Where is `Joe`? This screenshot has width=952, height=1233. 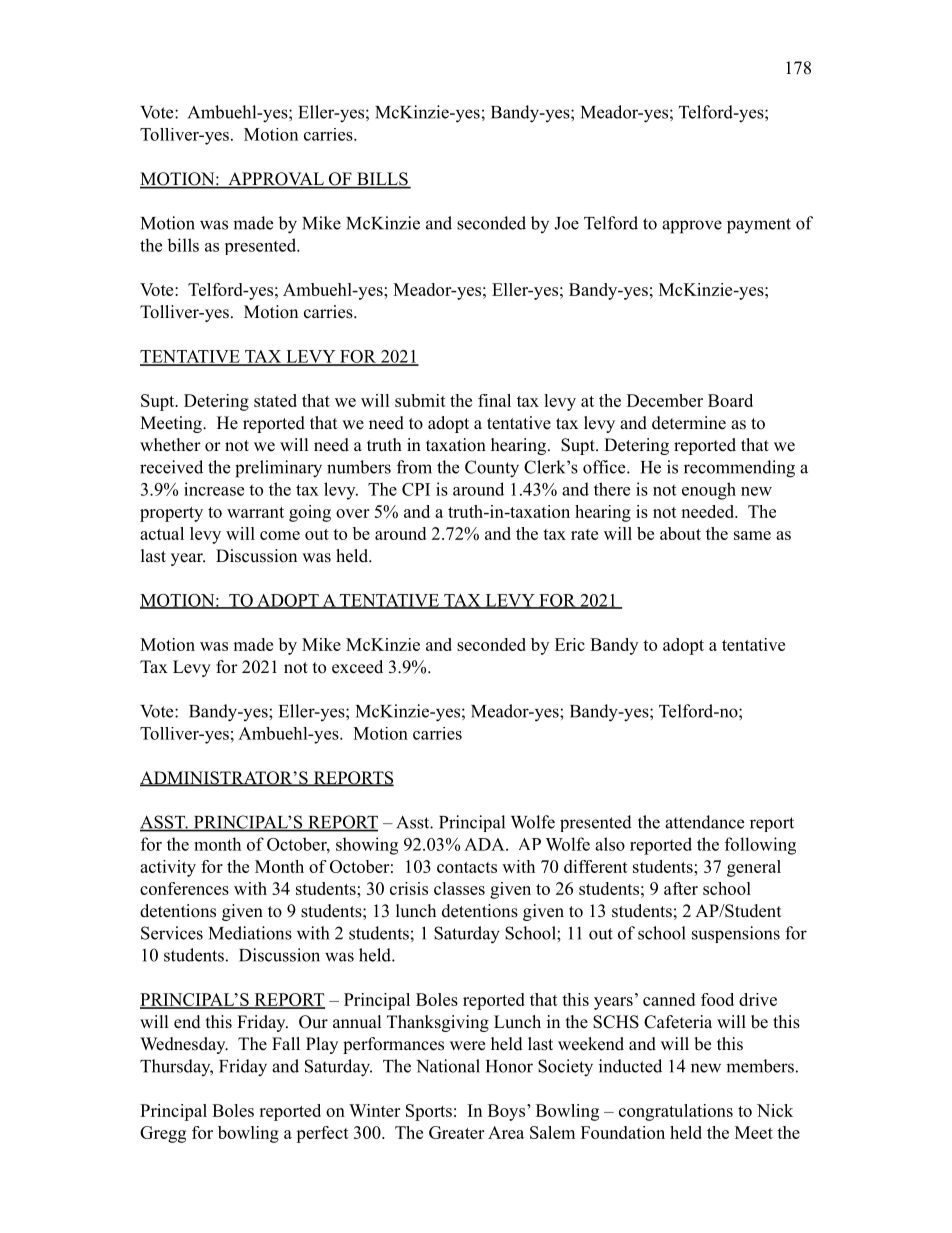 Joe is located at coordinates (566, 223).
